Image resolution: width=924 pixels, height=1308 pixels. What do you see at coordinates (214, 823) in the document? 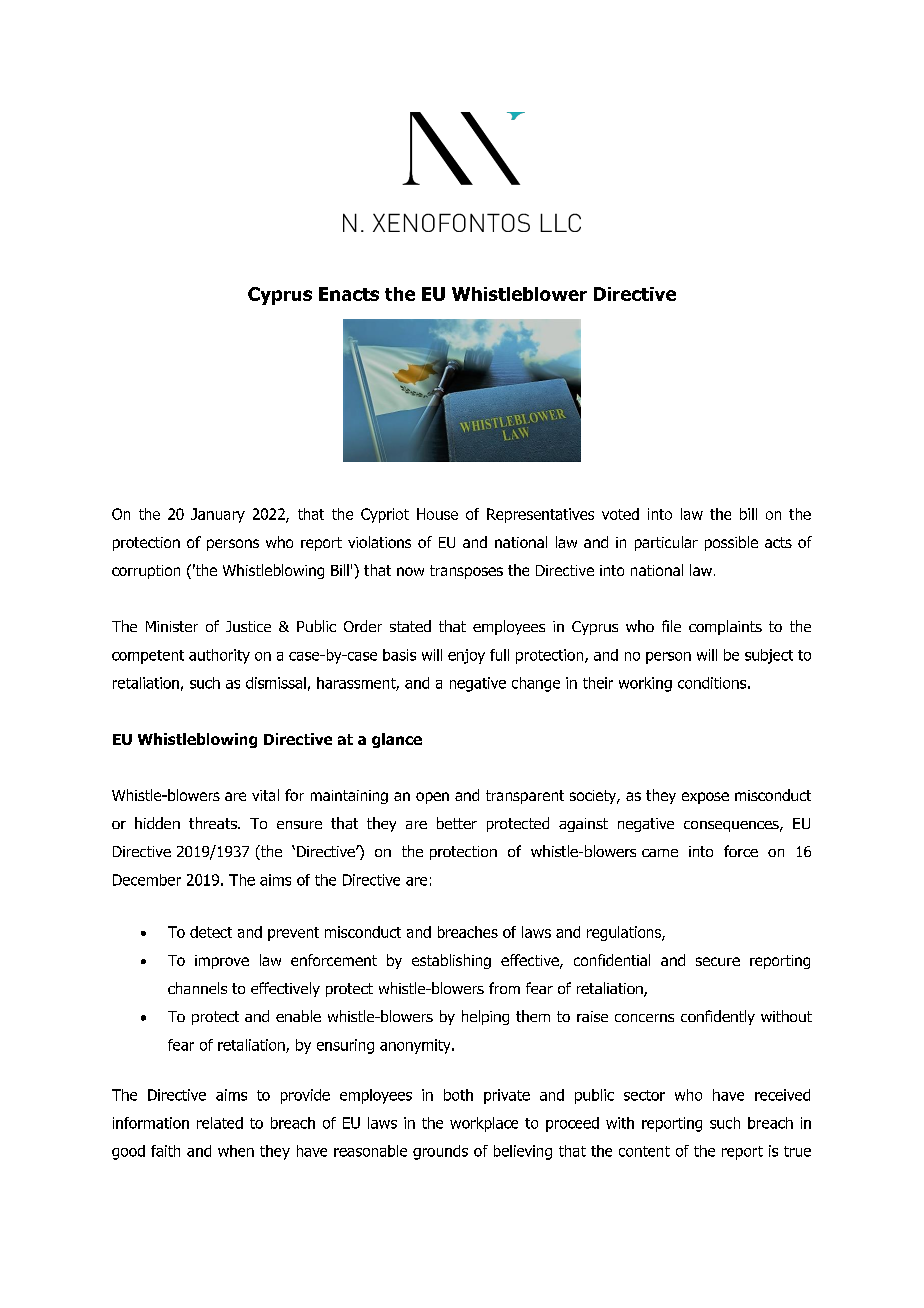
I see `threats` at bounding box center [214, 823].
